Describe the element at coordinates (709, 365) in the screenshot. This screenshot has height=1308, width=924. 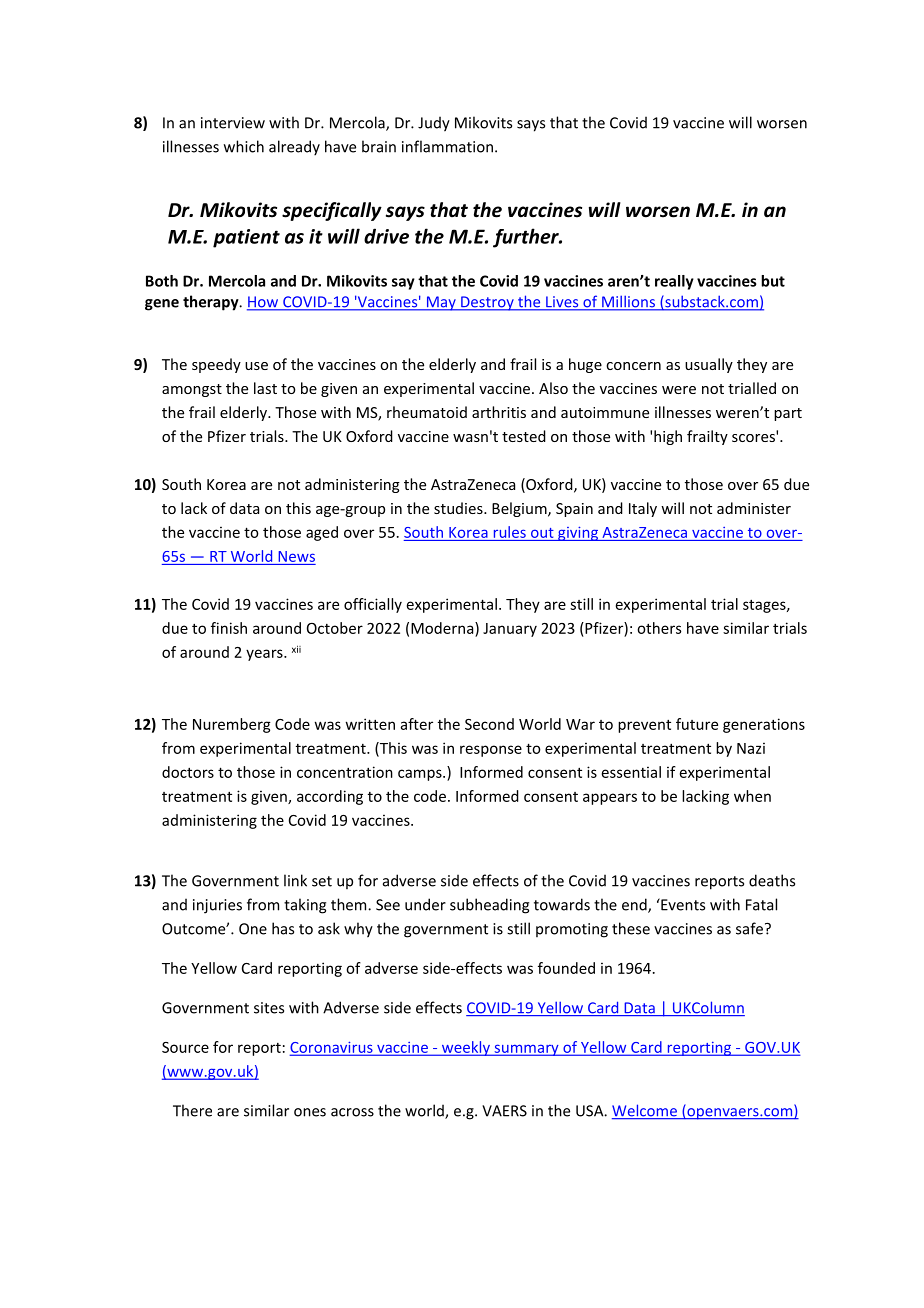
I see `usually` at that location.
